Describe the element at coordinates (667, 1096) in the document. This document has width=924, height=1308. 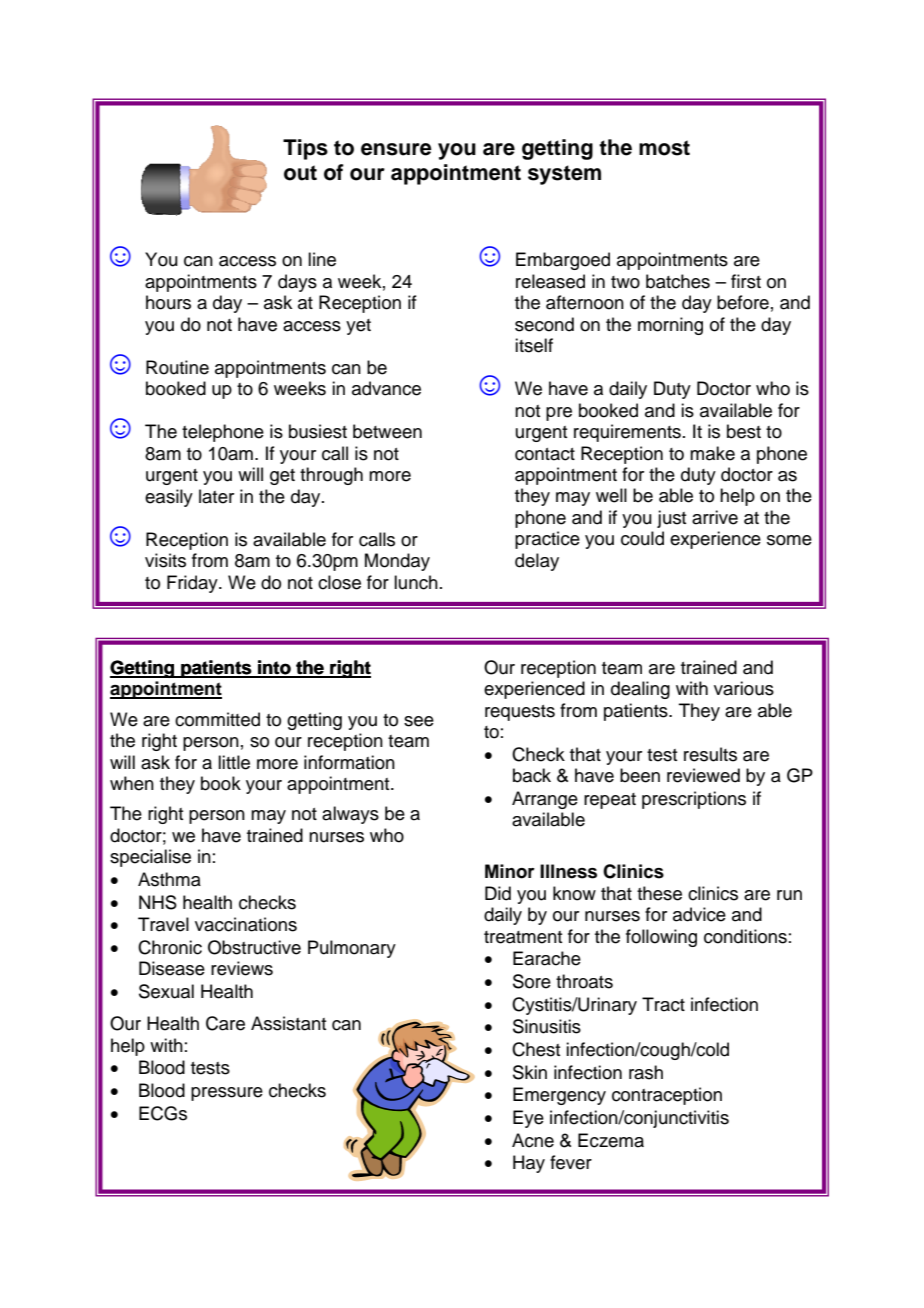
I see `contraception` at that location.
